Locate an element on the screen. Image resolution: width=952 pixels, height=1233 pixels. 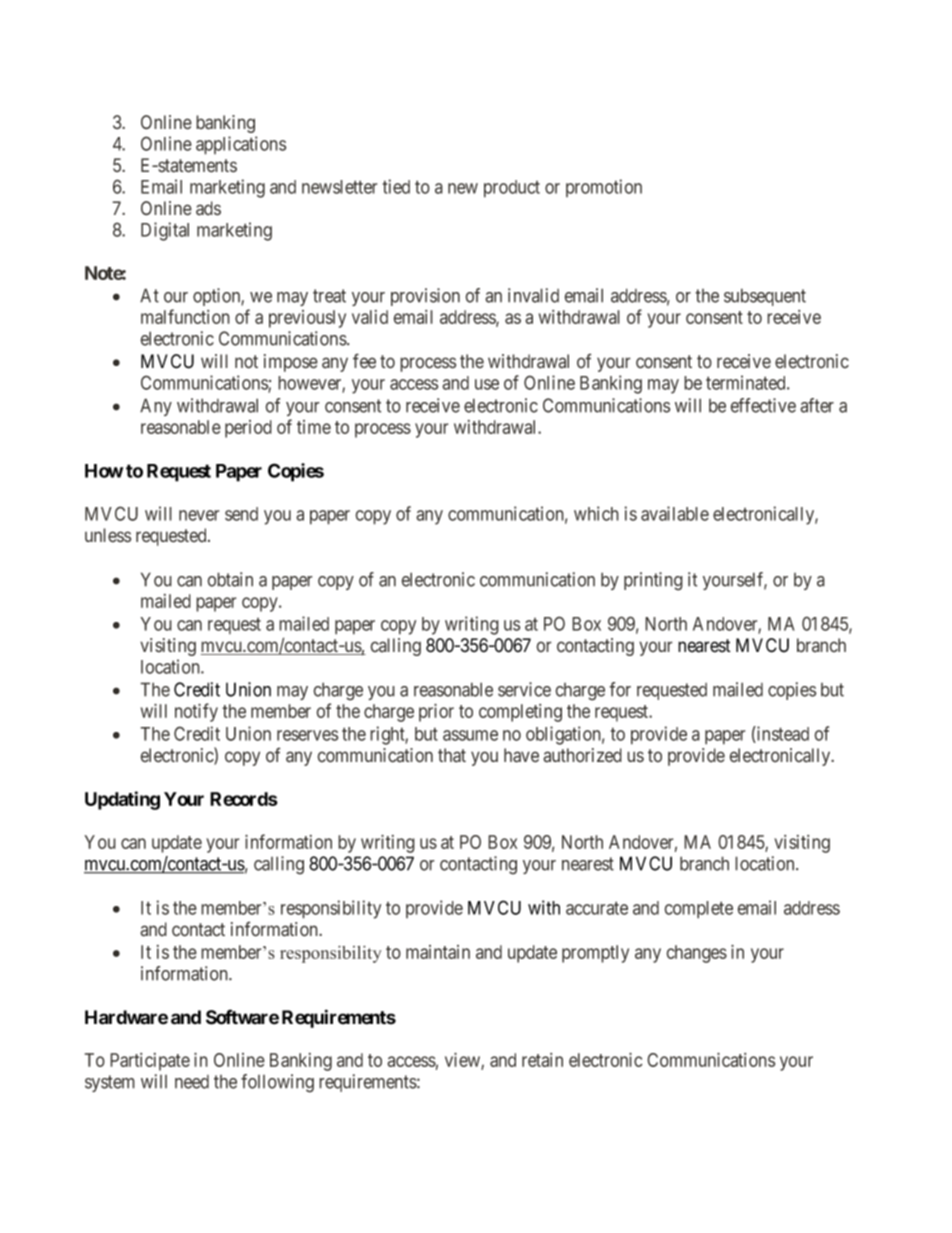
never is located at coordinates (199, 515).
